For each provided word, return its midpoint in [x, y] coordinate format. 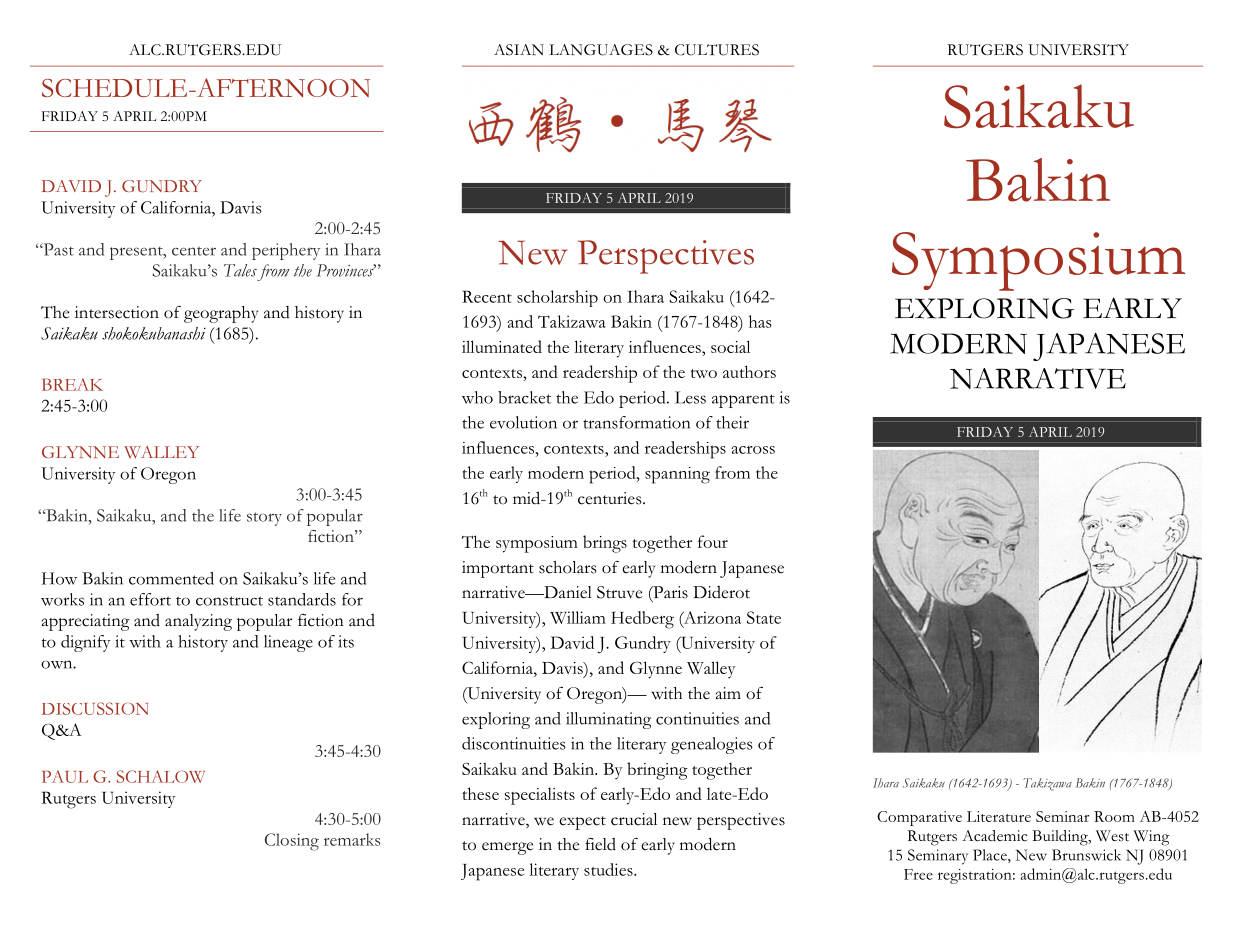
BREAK [72, 384]
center [194, 251]
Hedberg [642, 620]
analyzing [198, 622]
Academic [994, 836]
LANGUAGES [601, 50]
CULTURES [717, 50]
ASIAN [519, 50]
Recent [487, 296]
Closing [292, 842]
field [600, 844]
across [753, 450]
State [764, 617]
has [760, 321]
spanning [677, 475]
